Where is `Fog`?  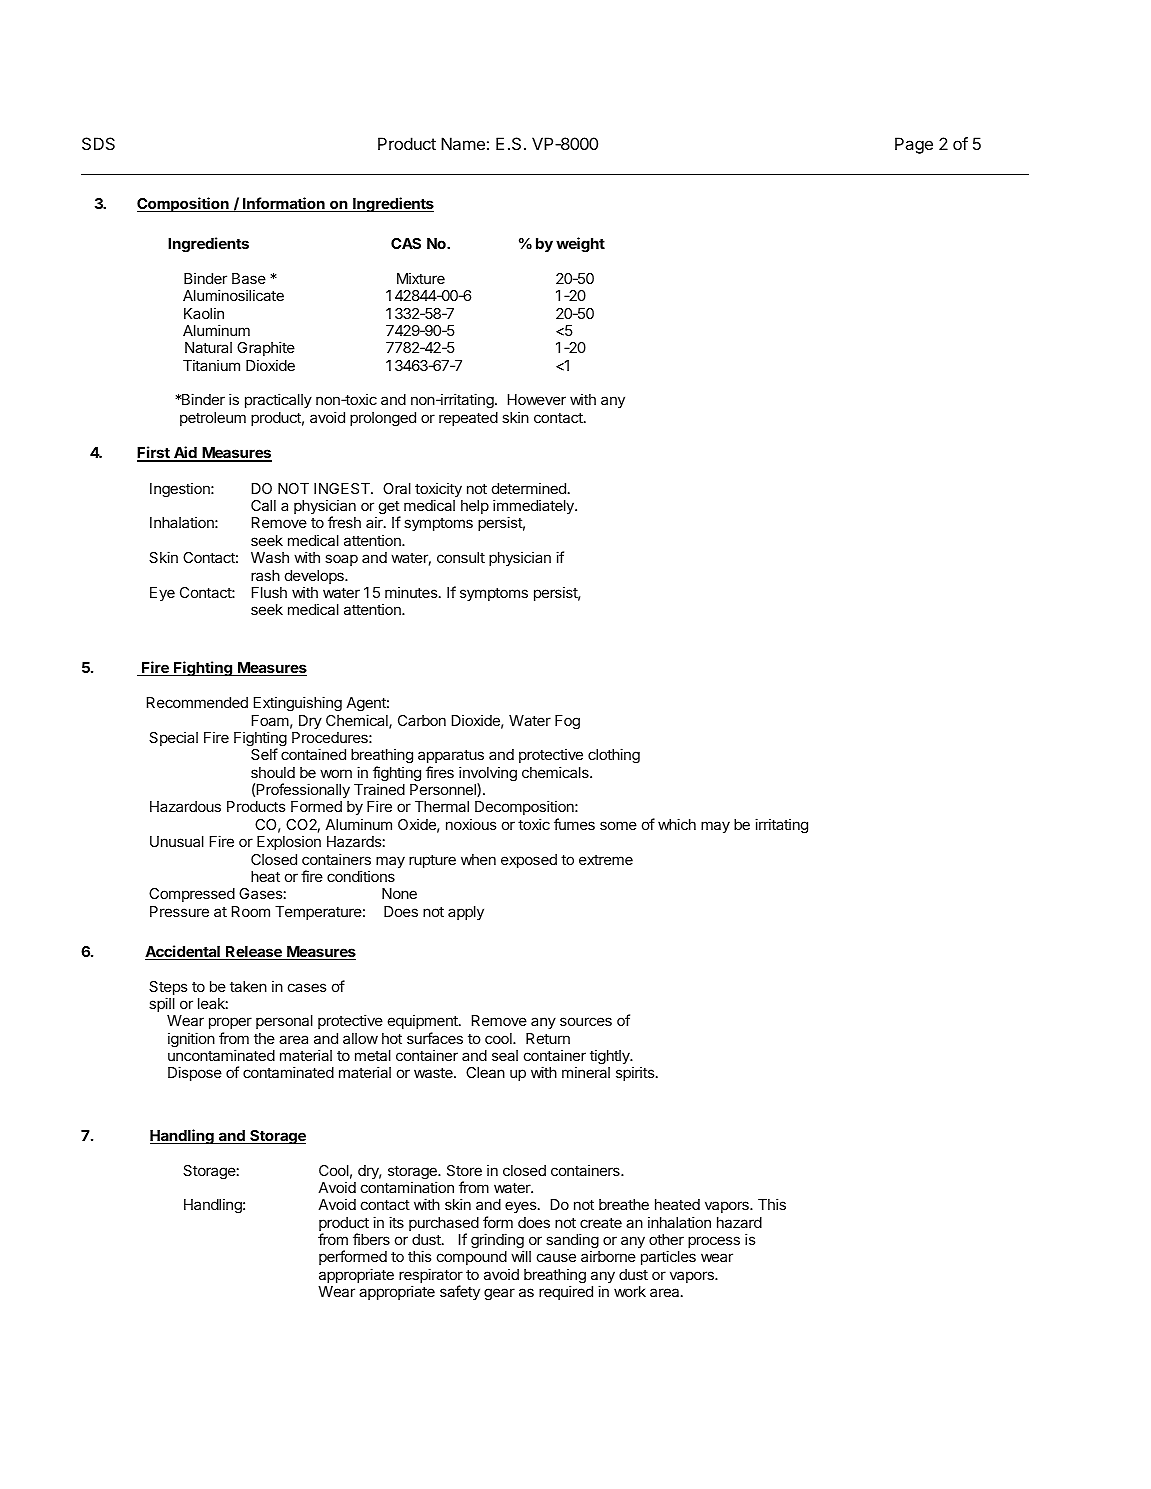 Fog is located at coordinates (567, 722).
